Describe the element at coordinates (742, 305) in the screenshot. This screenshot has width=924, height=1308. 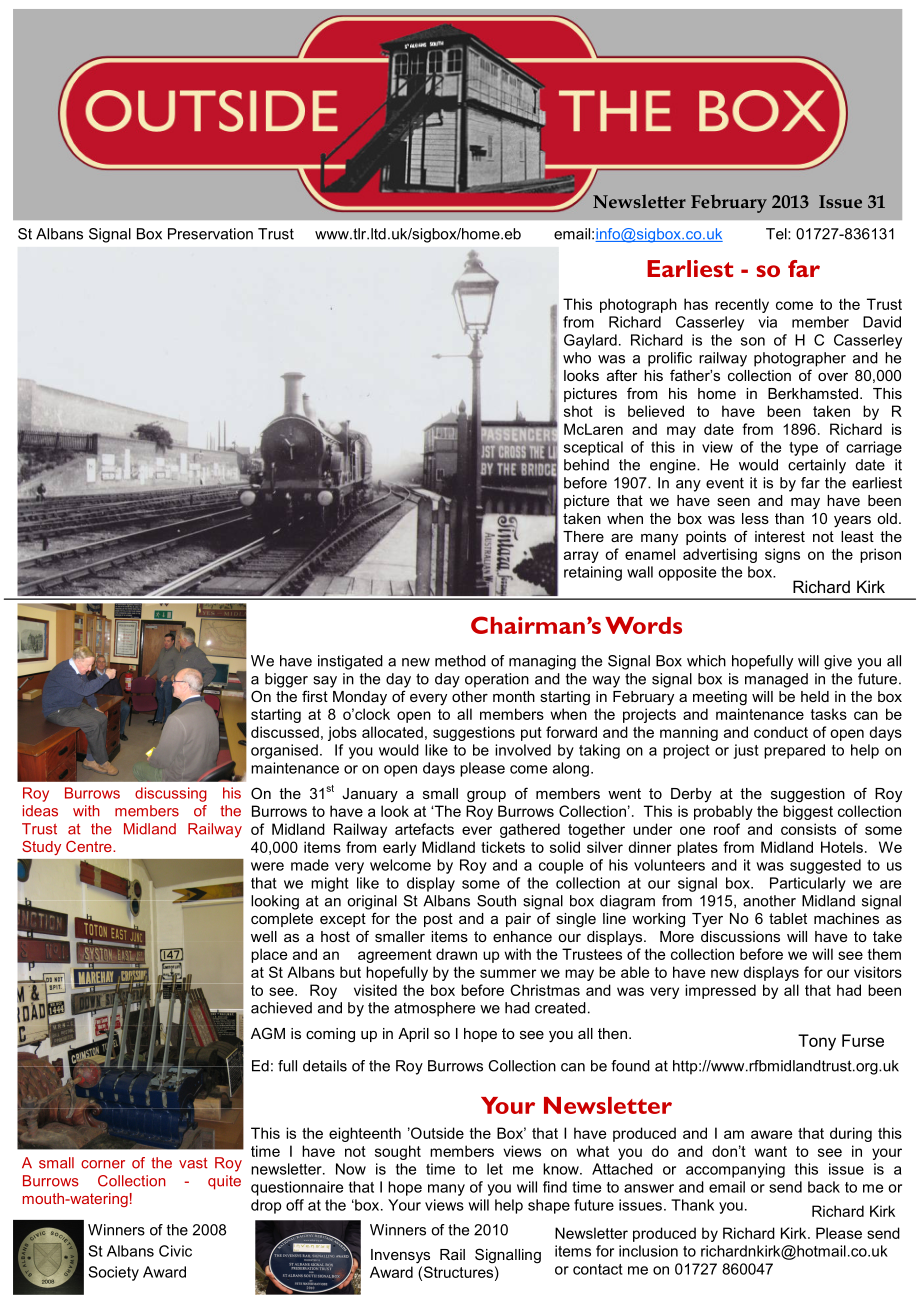
I see `recently` at that location.
